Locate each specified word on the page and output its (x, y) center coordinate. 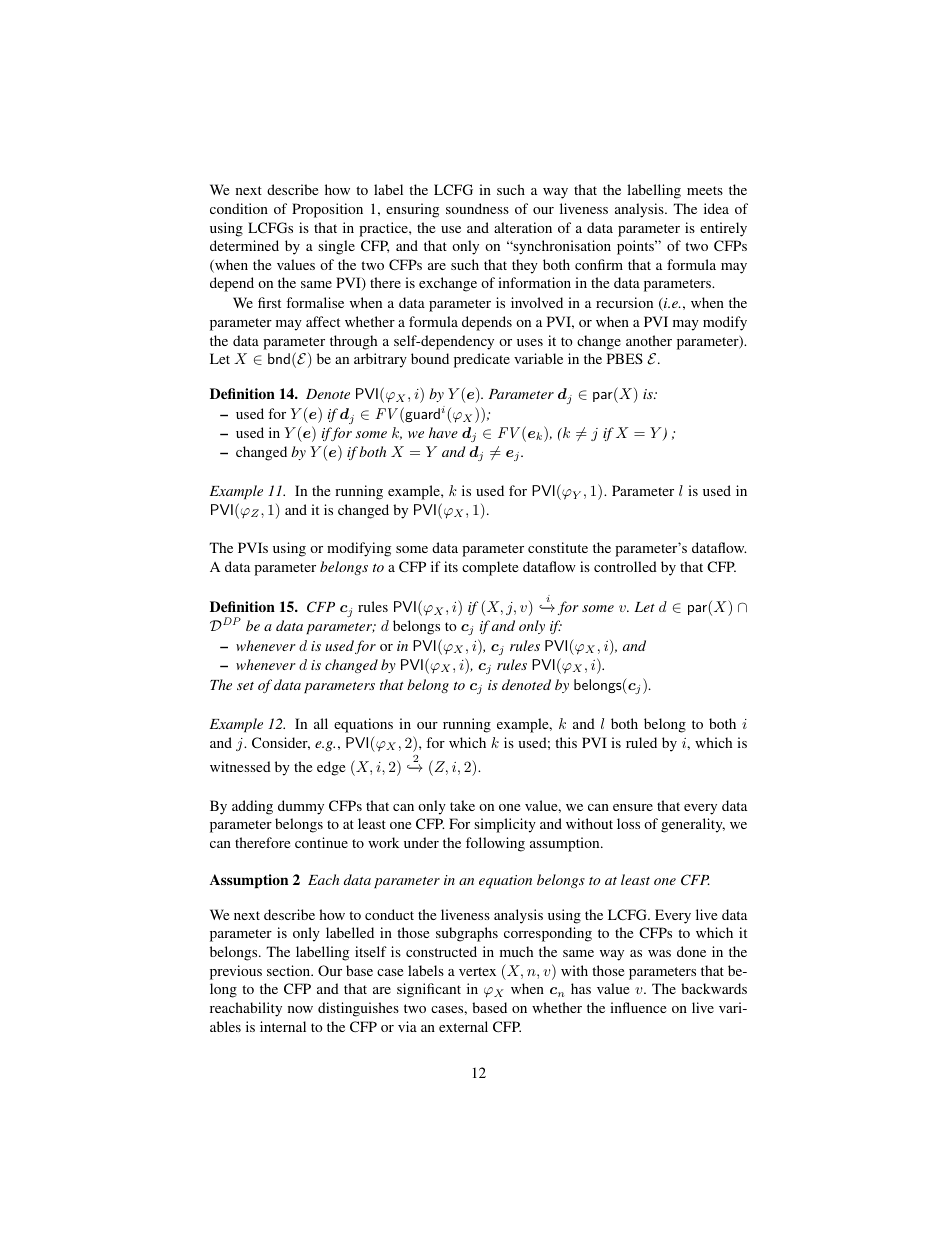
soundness (477, 208)
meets (705, 190)
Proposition (327, 210)
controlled (625, 566)
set (245, 686)
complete (490, 568)
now (300, 1009)
